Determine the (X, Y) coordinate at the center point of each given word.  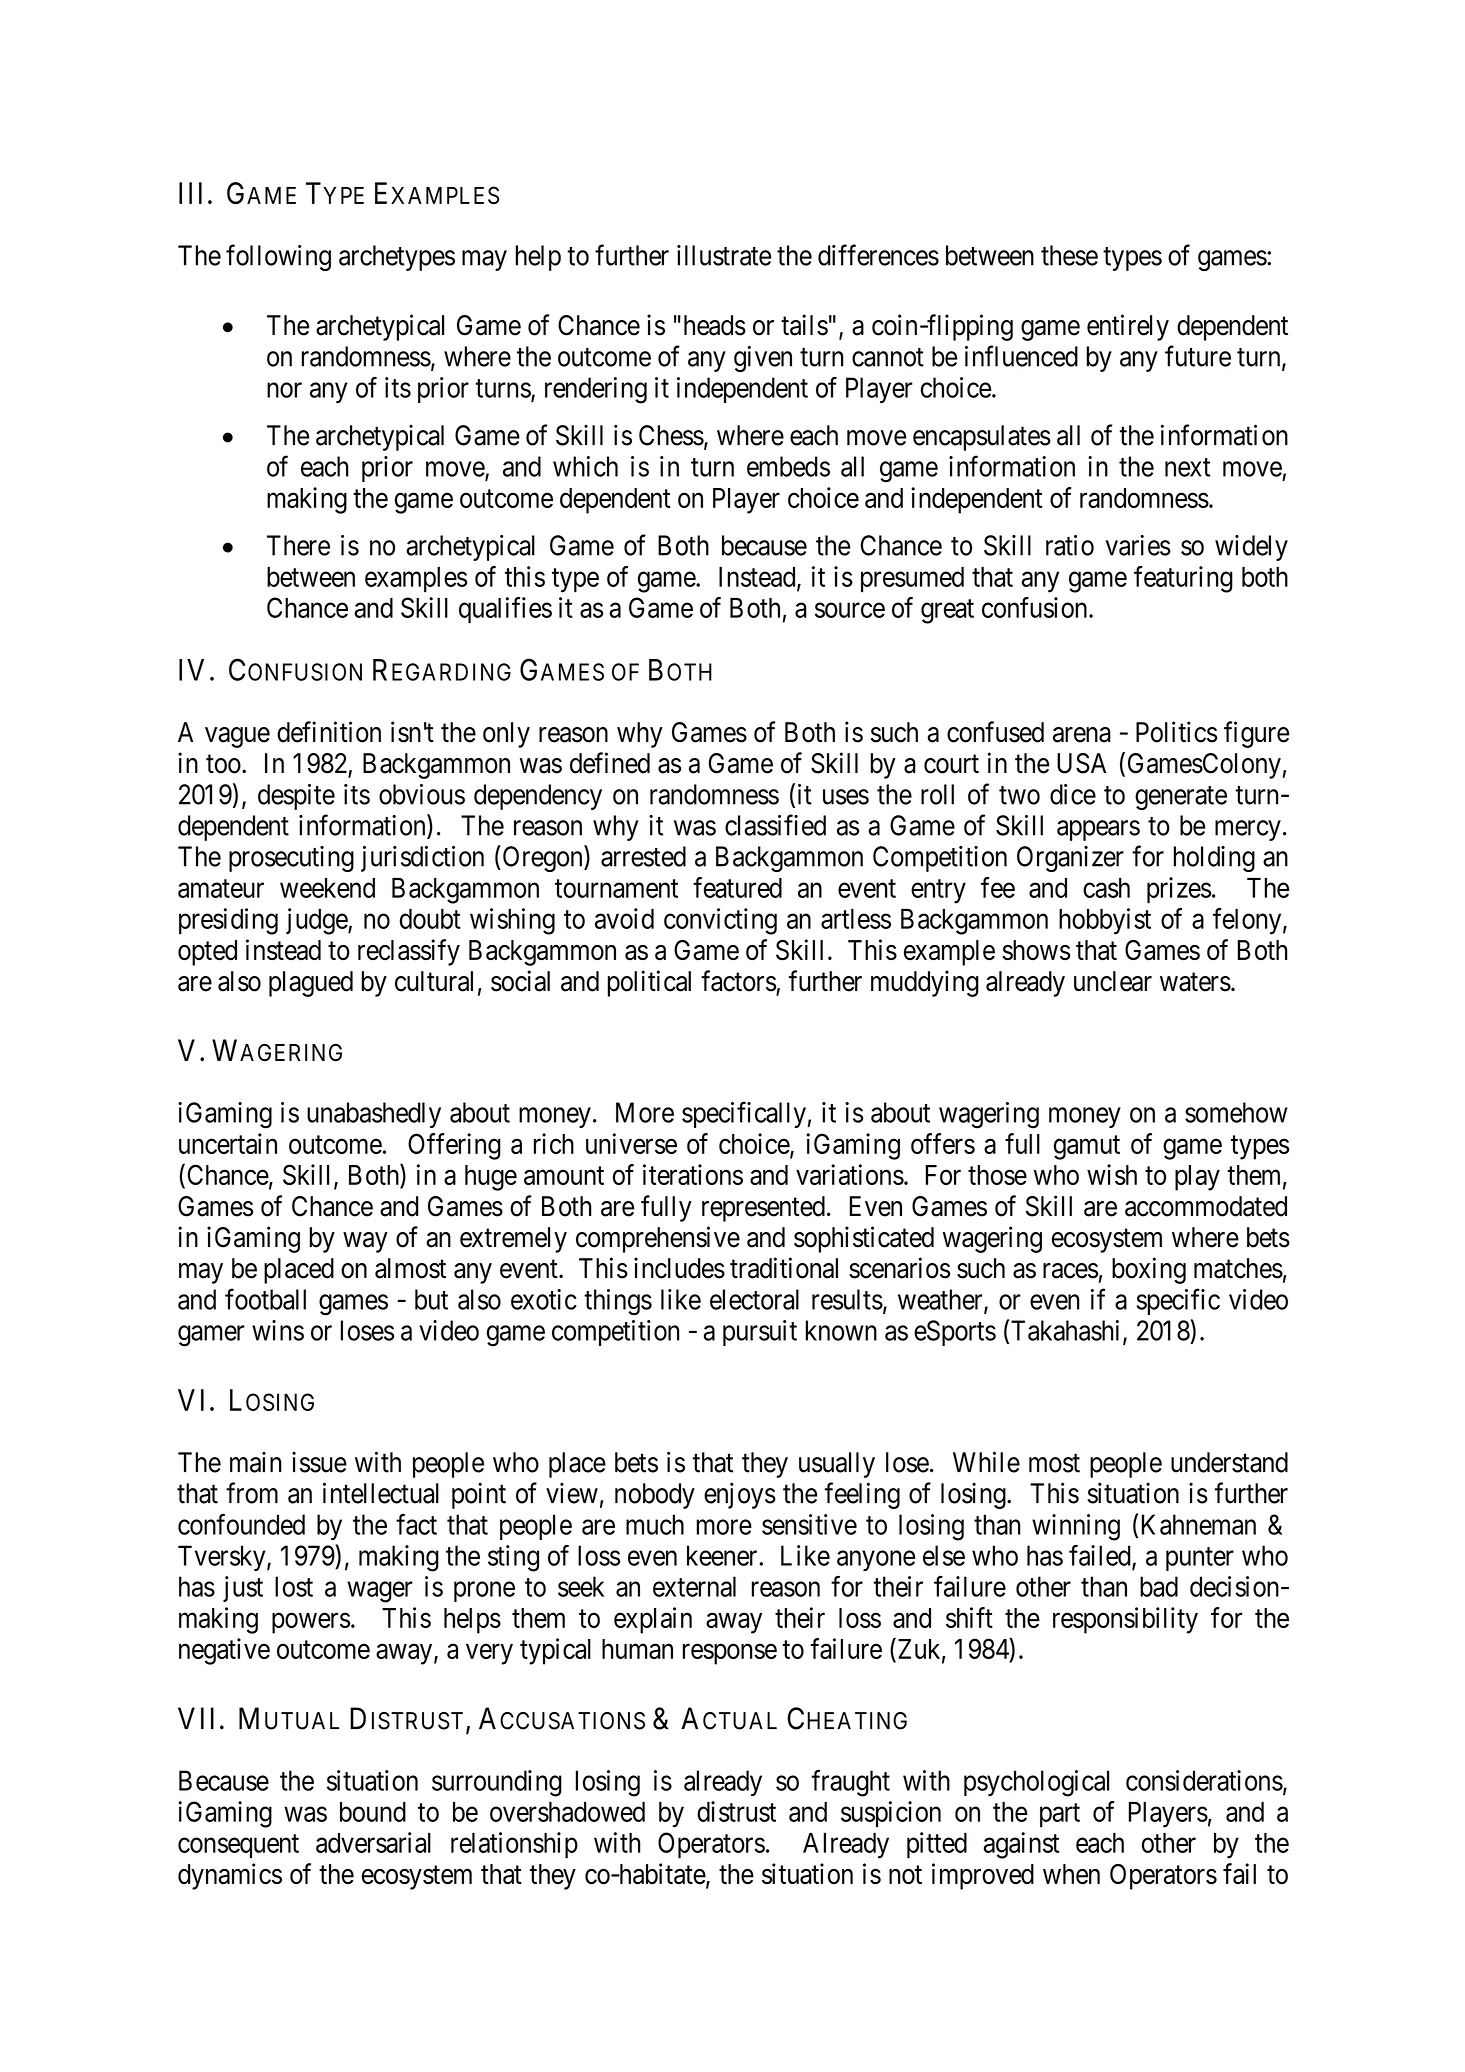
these (1069, 255)
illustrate (724, 255)
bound (373, 1812)
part (1060, 1815)
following (278, 257)
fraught (850, 1783)
